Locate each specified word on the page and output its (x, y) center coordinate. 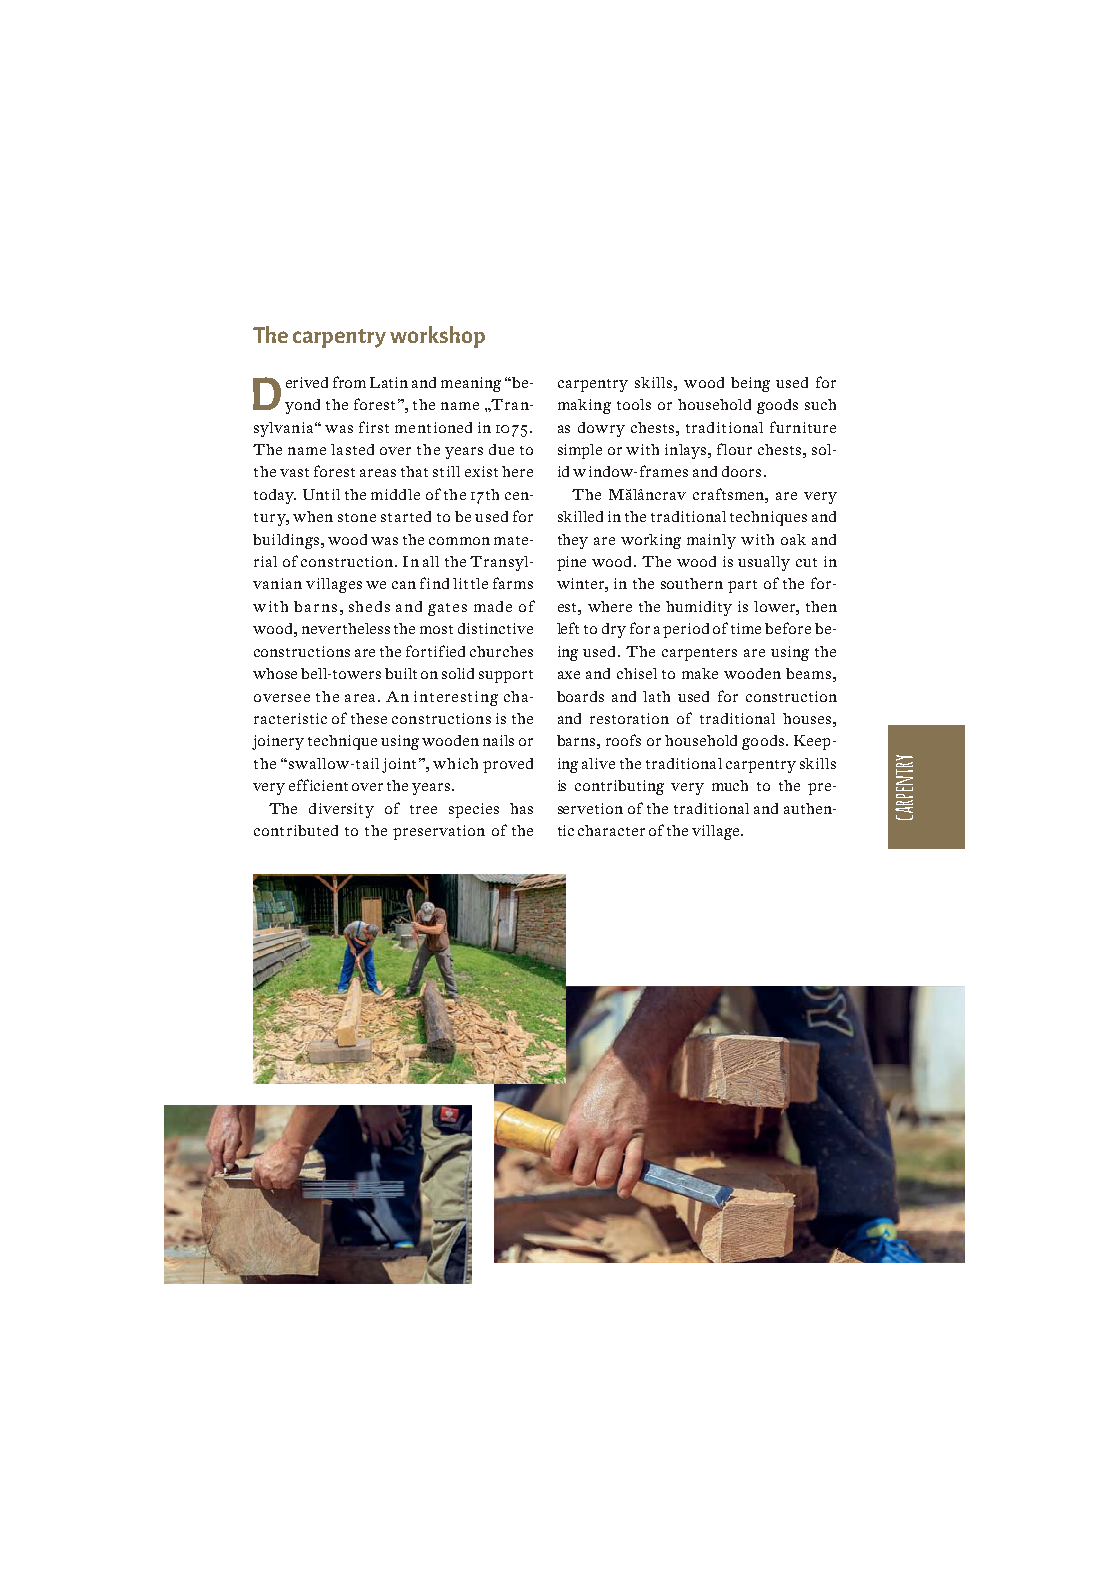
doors (741, 471)
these (369, 718)
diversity (341, 810)
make (700, 673)
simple (580, 451)
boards (580, 696)
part (742, 586)
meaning (471, 384)
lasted (352, 449)
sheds (369, 606)
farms (513, 583)
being (750, 384)
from (349, 382)
